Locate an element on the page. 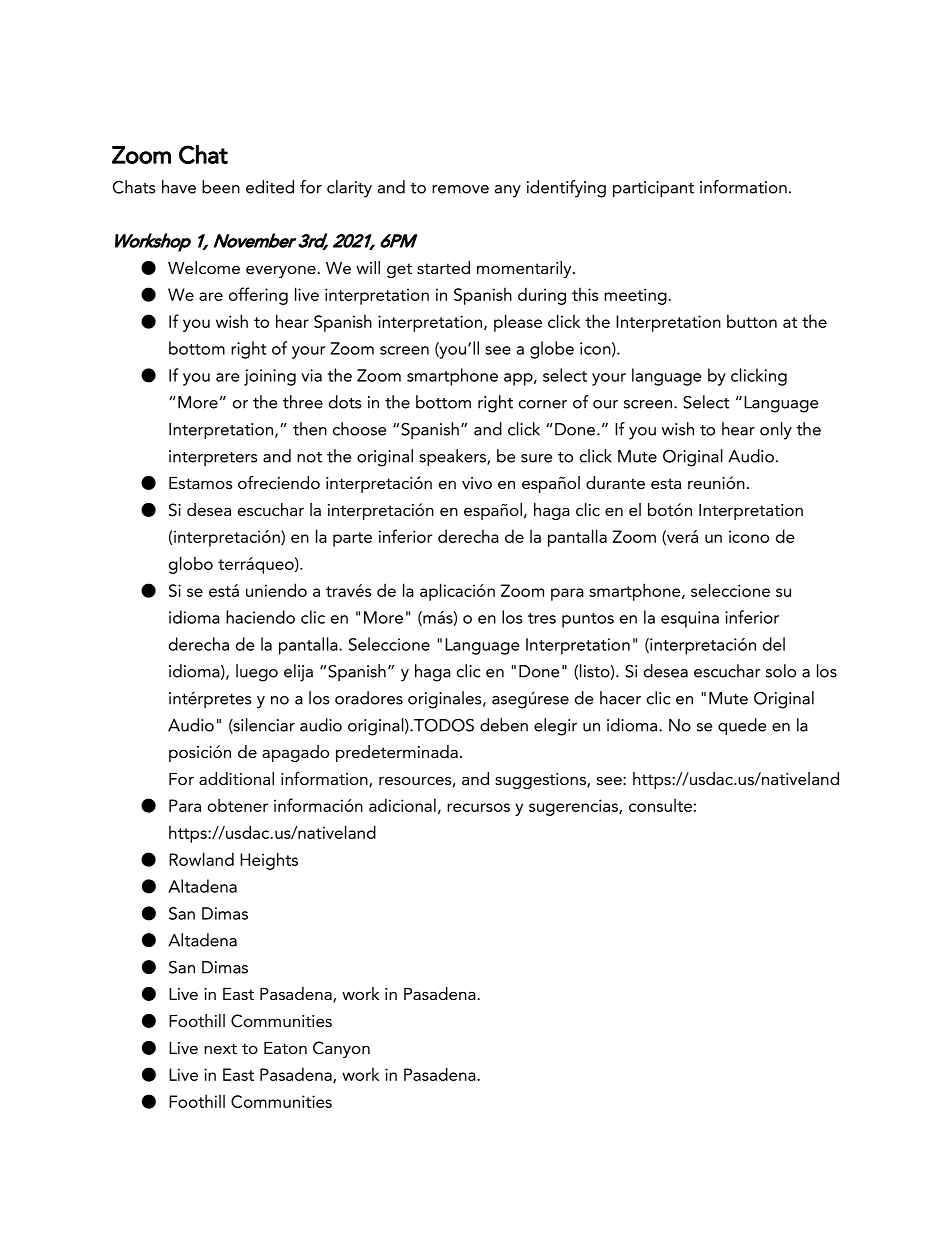  hacer is located at coordinates (620, 698).
